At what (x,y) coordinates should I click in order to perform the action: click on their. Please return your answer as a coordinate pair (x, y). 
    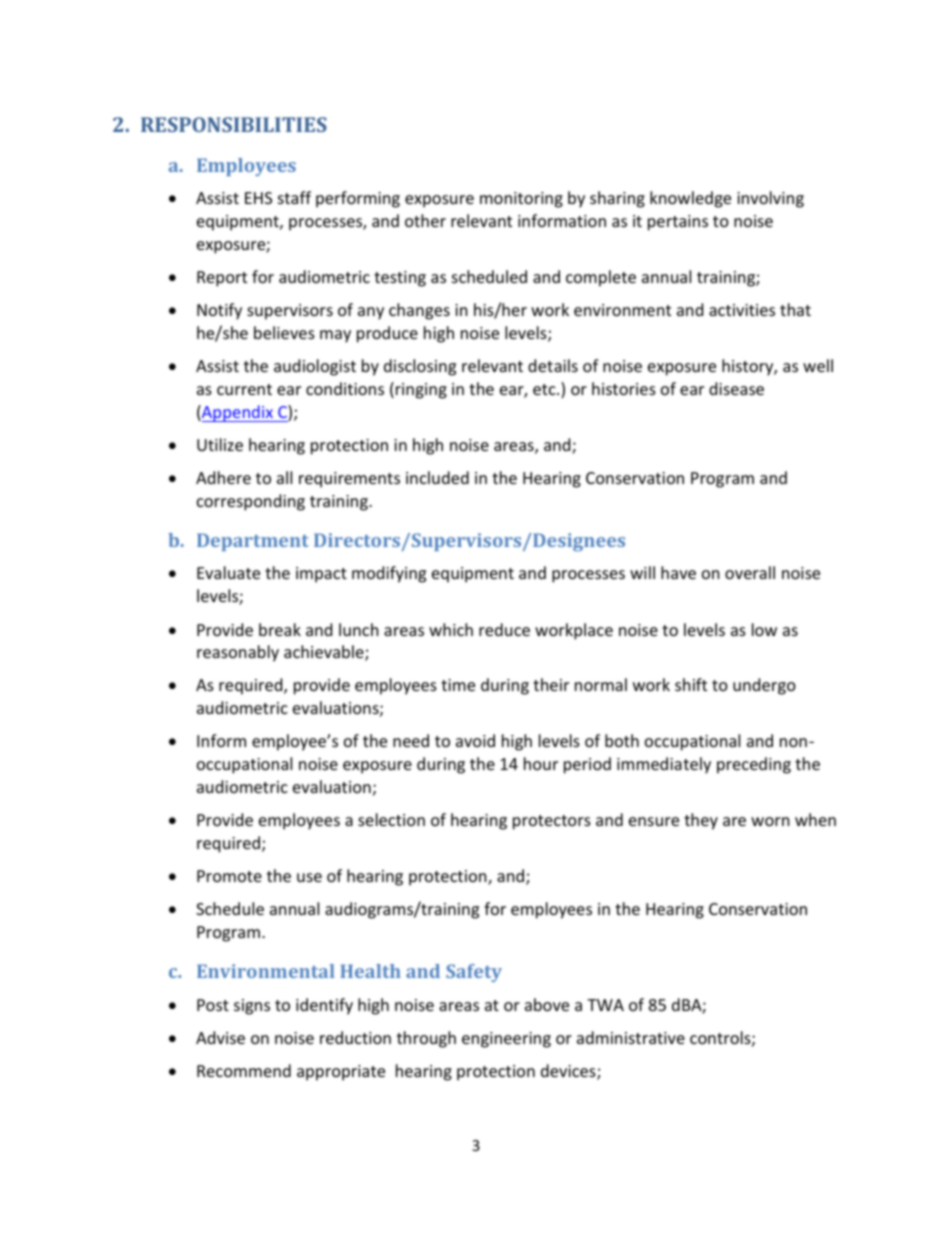
    Looking at the image, I should click on (551, 684).
